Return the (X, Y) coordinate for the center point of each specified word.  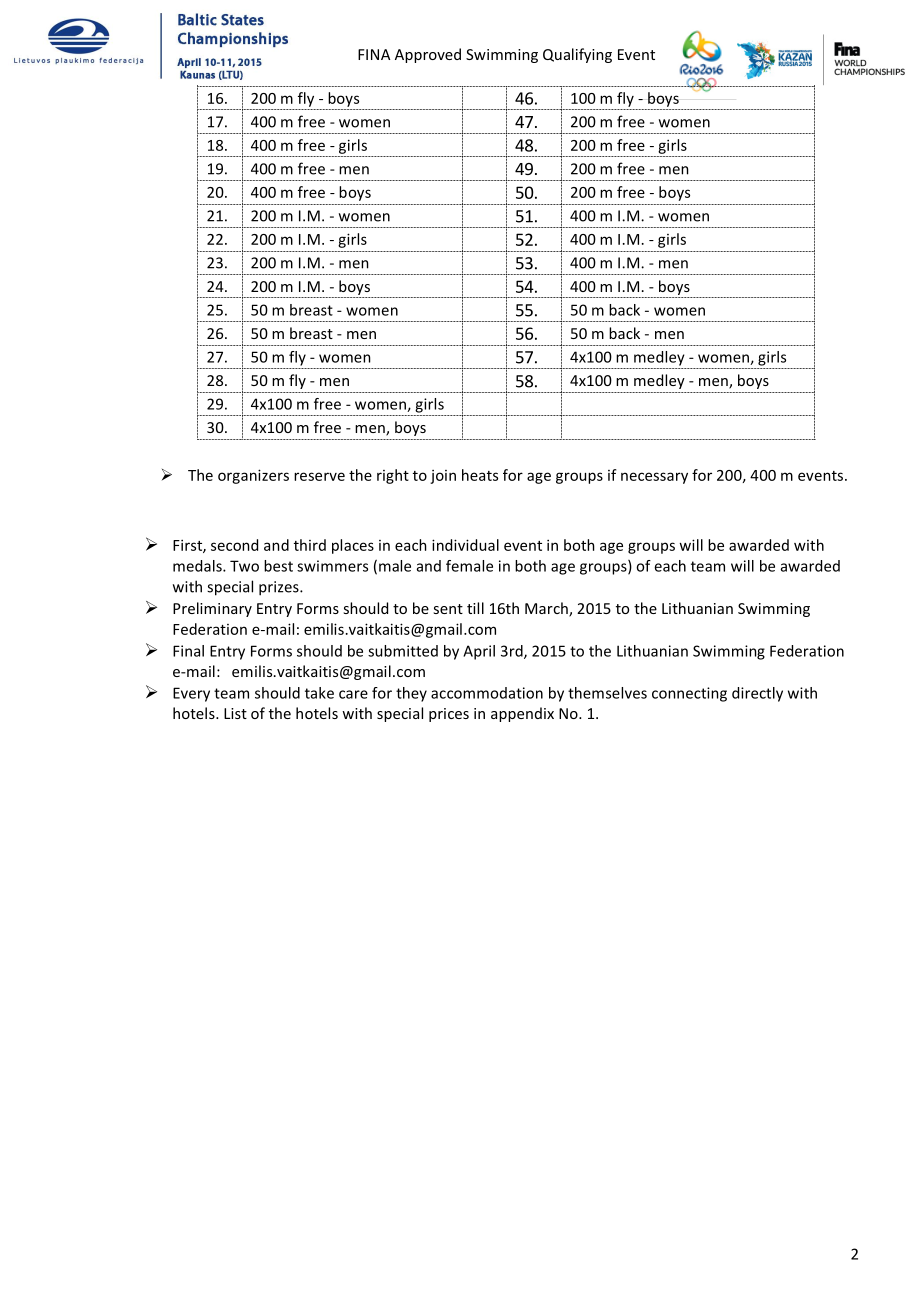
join (443, 477)
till (475, 608)
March (547, 609)
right (393, 476)
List (235, 713)
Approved (428, 55)
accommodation (487, 693)
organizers (253, 476)
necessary (654, 478)
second (234, 545)
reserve (319, 476)
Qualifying (577, 55)
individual (465, 545)
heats (480, 475)
